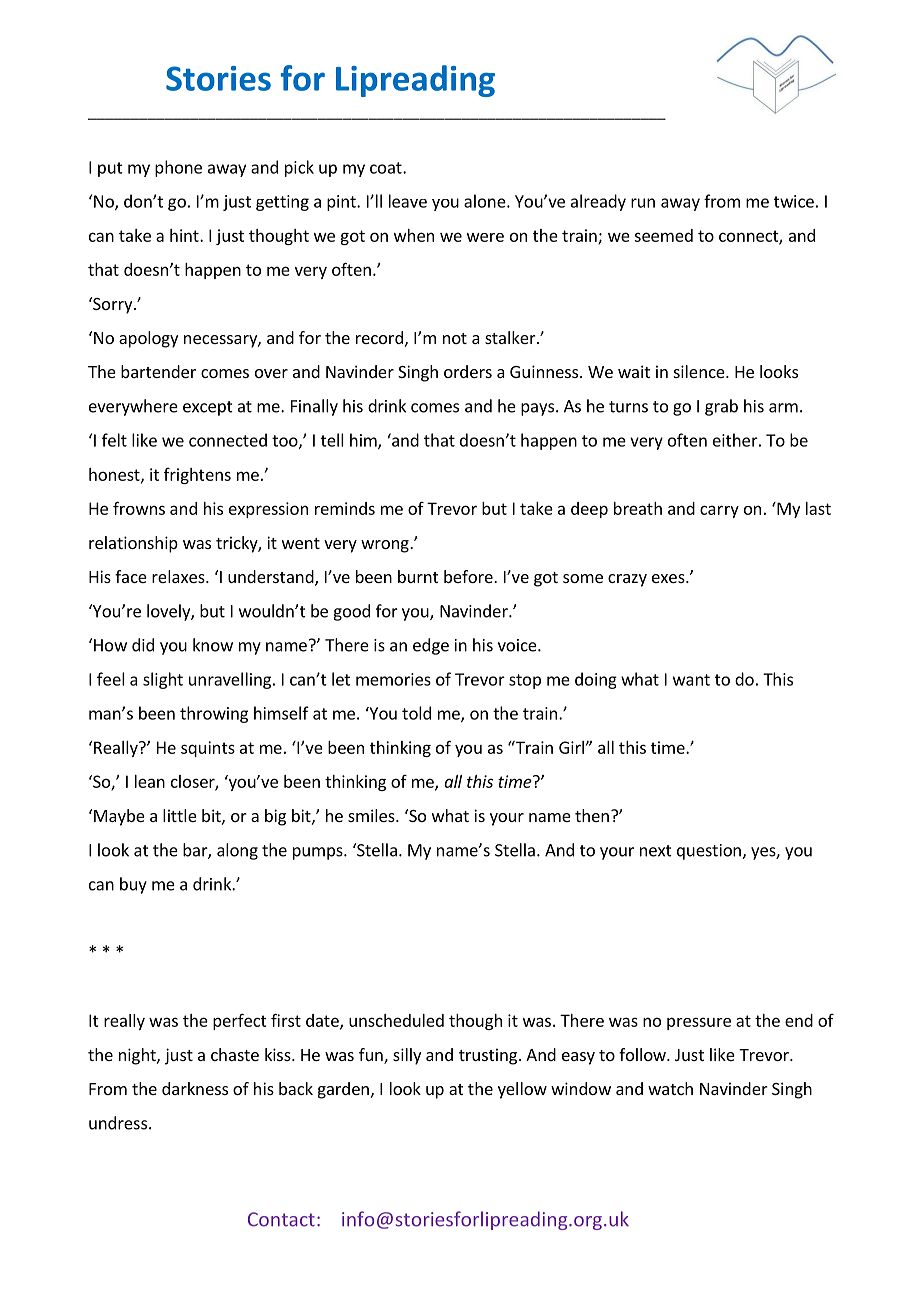 The image size is (924, 1308). What do you see at coordinates (396, 1020) in the screenshot?
I see `unscheduled` at bounding box center [396, 1020].
